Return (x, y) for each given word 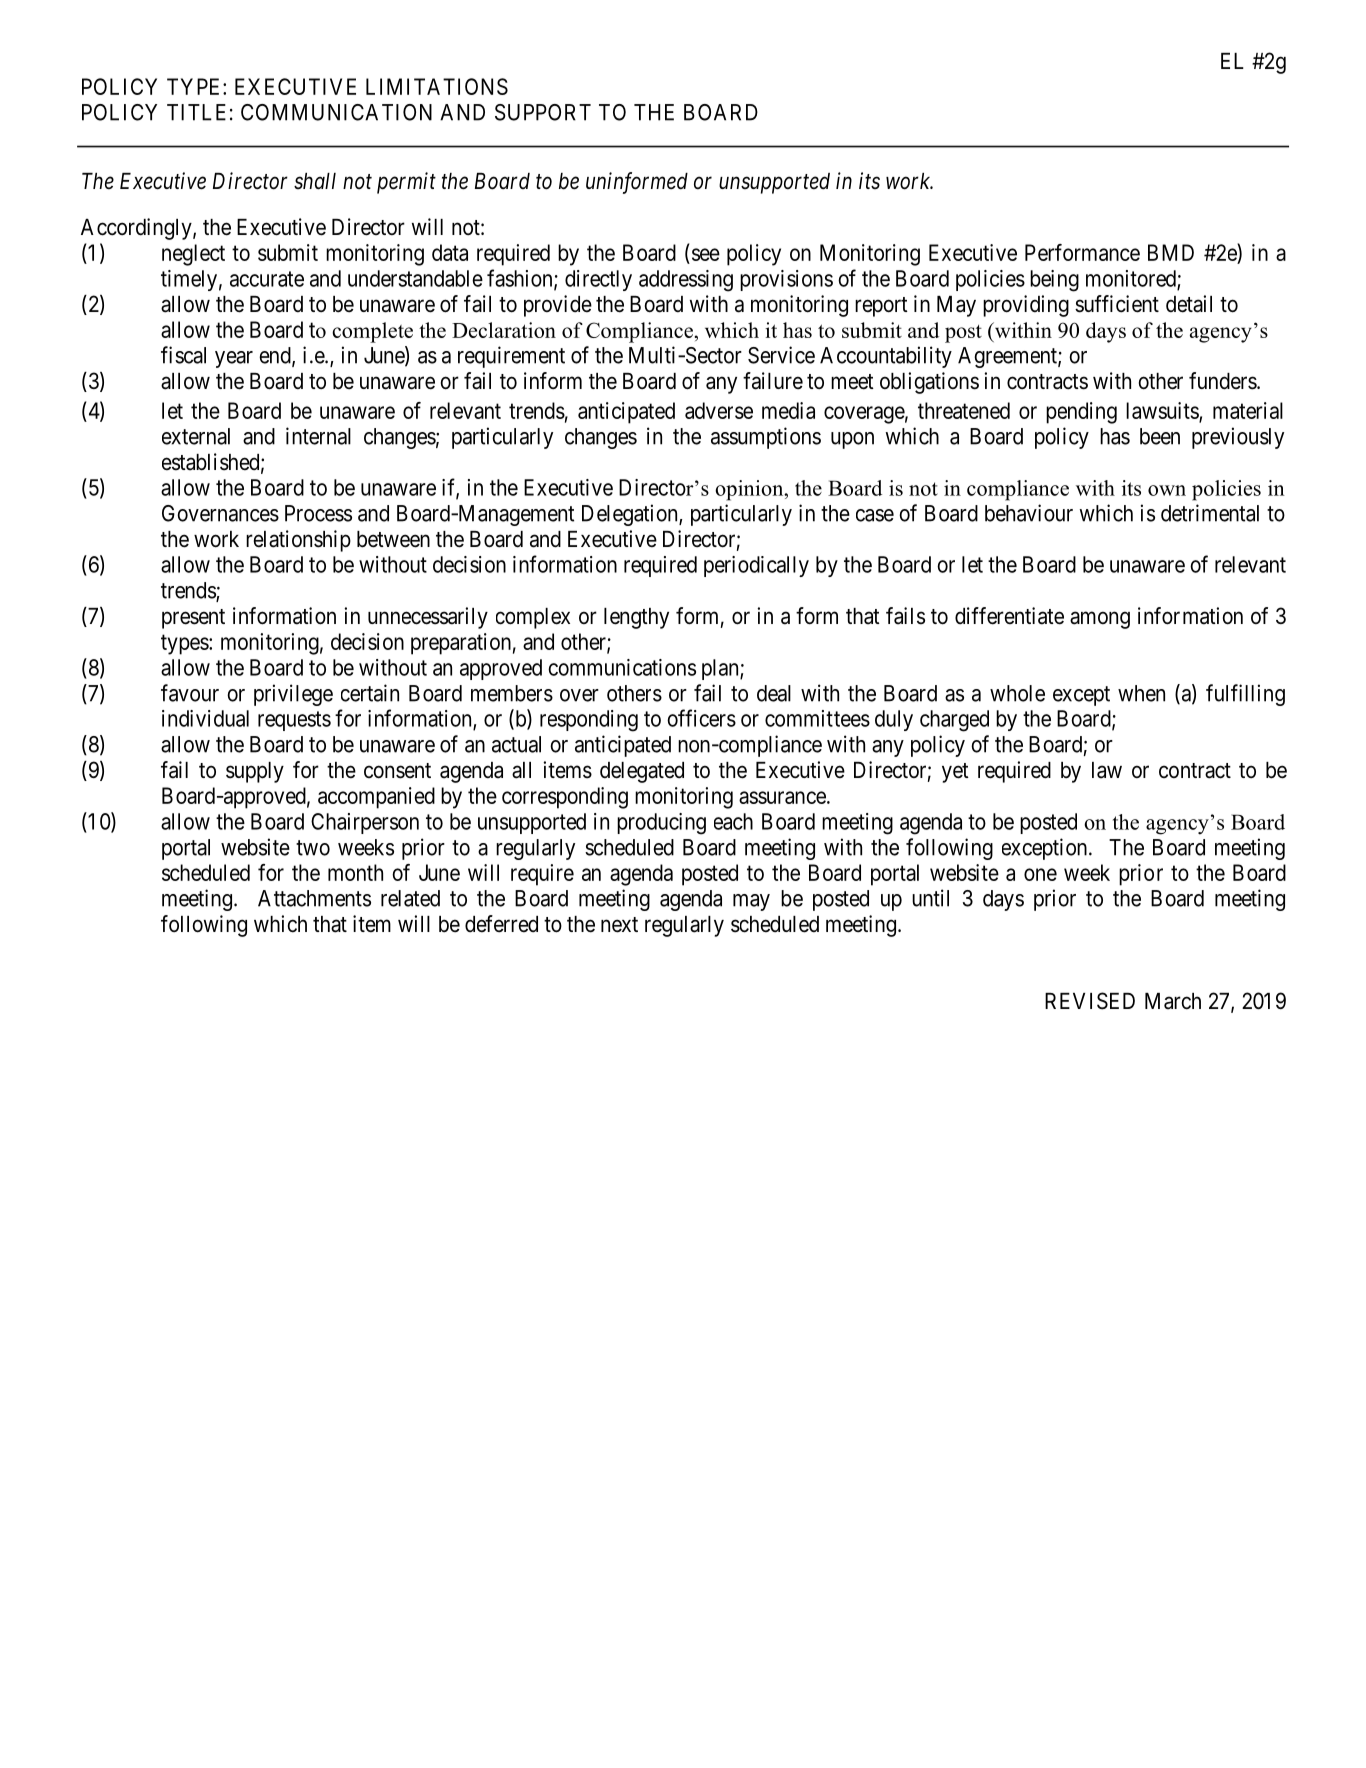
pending (1081, 413)
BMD (1171, 252)
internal (318, 436)
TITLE (196, 112)
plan (721, 669)
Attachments (314, 898)
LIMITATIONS (437, 86)
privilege (293, 695)
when (1141, 693)
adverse (719, 410)
